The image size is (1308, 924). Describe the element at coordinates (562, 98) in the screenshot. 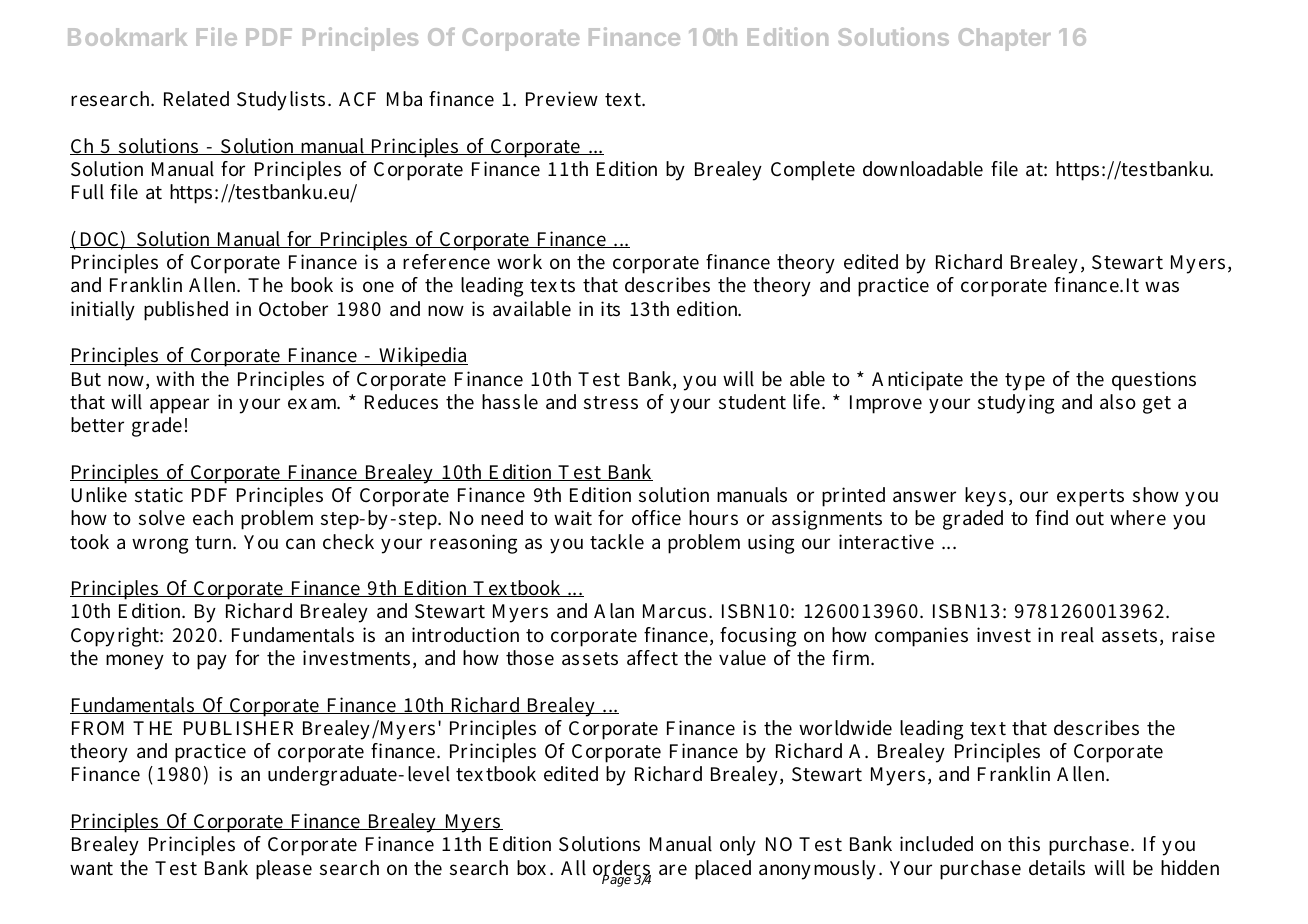

I see `Preview` at that location.
